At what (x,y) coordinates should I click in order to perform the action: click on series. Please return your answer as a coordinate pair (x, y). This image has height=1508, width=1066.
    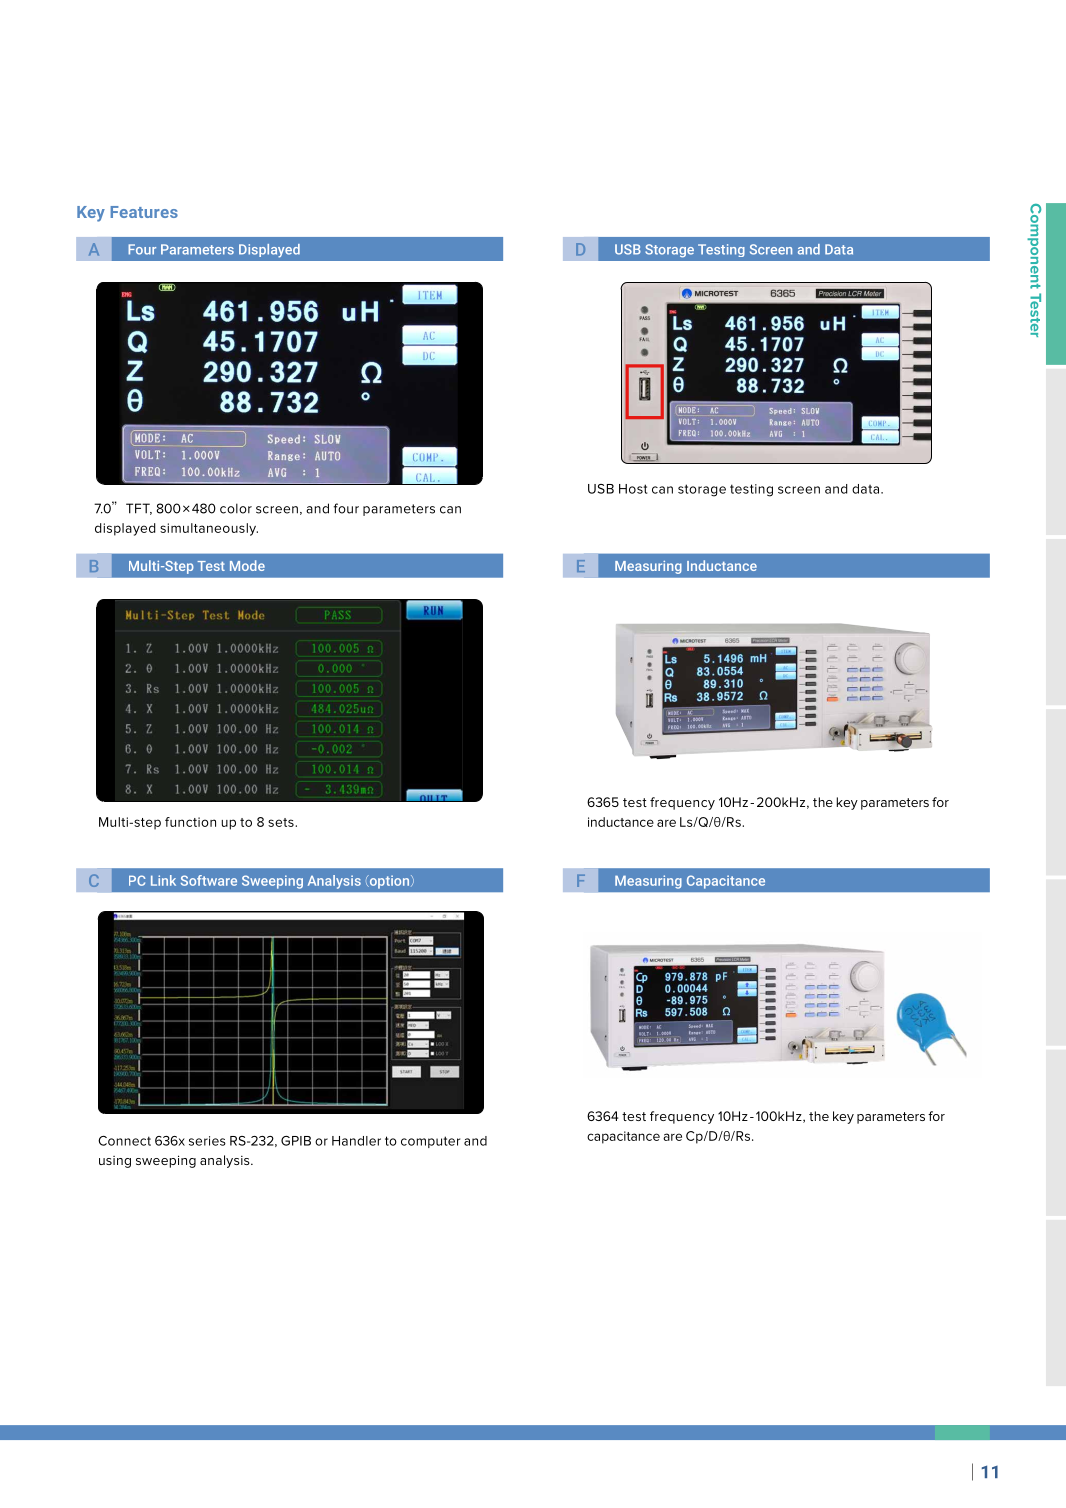
    Looking at the image, I should click on (207, 1141).
